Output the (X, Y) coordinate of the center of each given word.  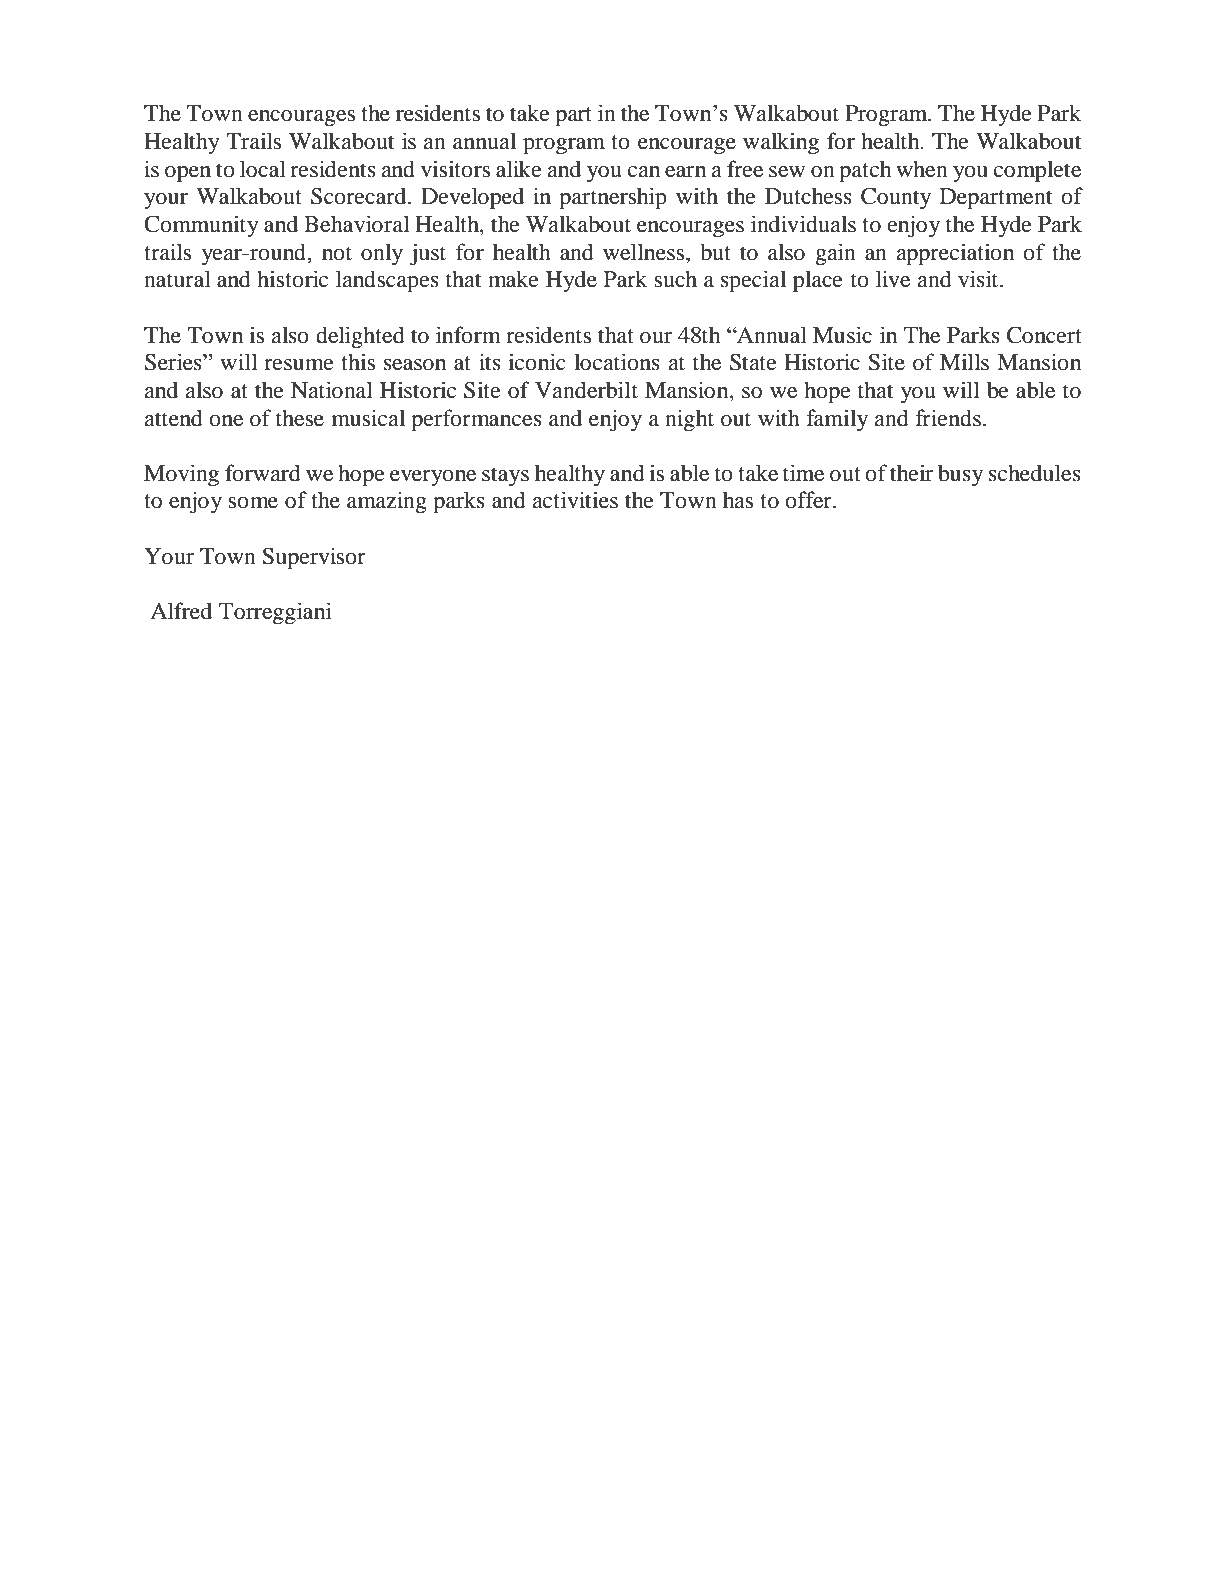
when (922, 169)
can (644, 172)
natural (177, 279)
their (911, 473)
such (675, 279)
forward (263, 473)
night (689, 420)
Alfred (181, 611)
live (893, 279)
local (263, 169)
